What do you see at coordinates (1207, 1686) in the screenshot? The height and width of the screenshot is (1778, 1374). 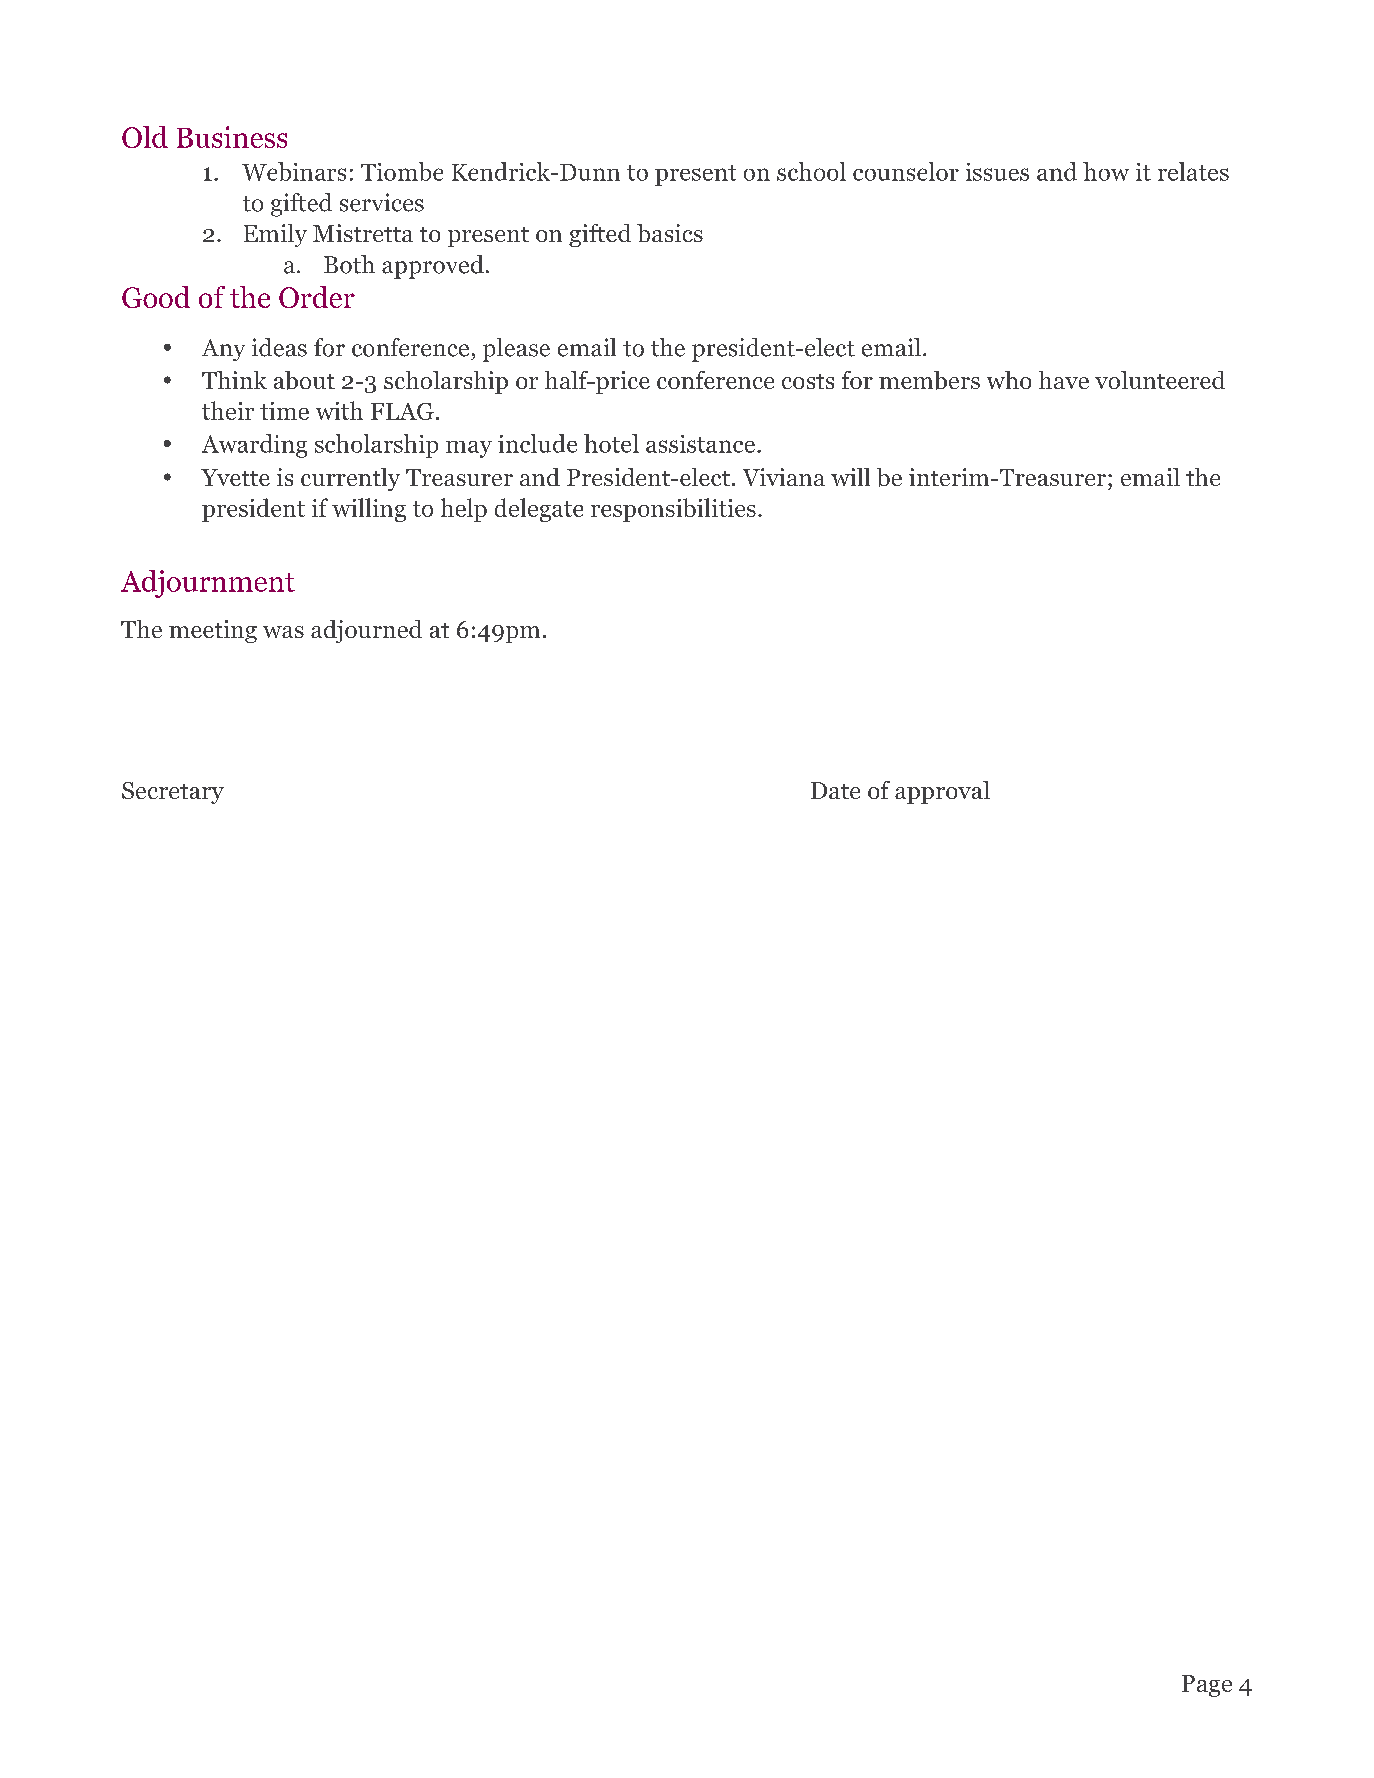 I see `Page` at bounding box center [1207, 1686].
